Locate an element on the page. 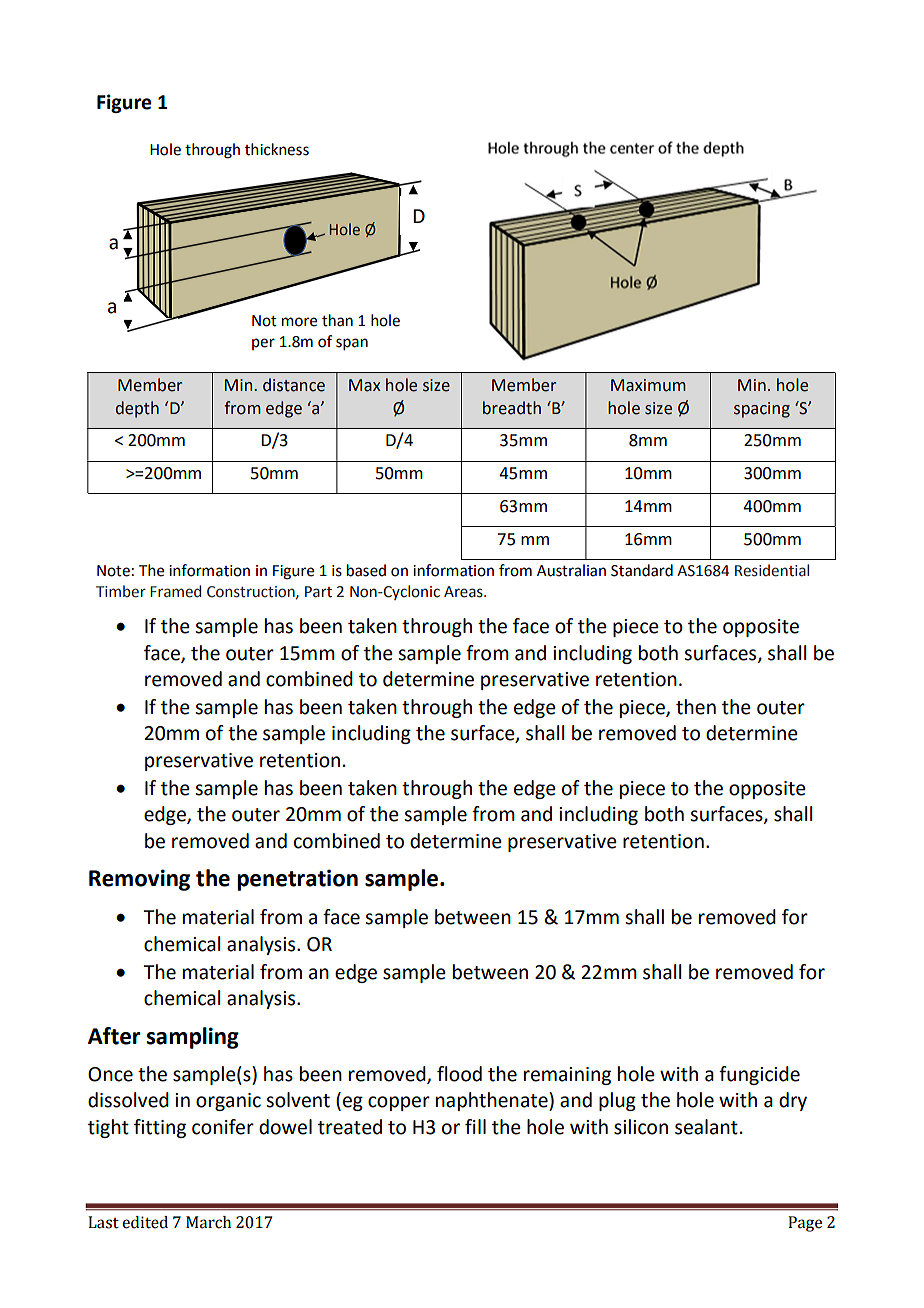  Framed is located at coordinates (175, 591).
